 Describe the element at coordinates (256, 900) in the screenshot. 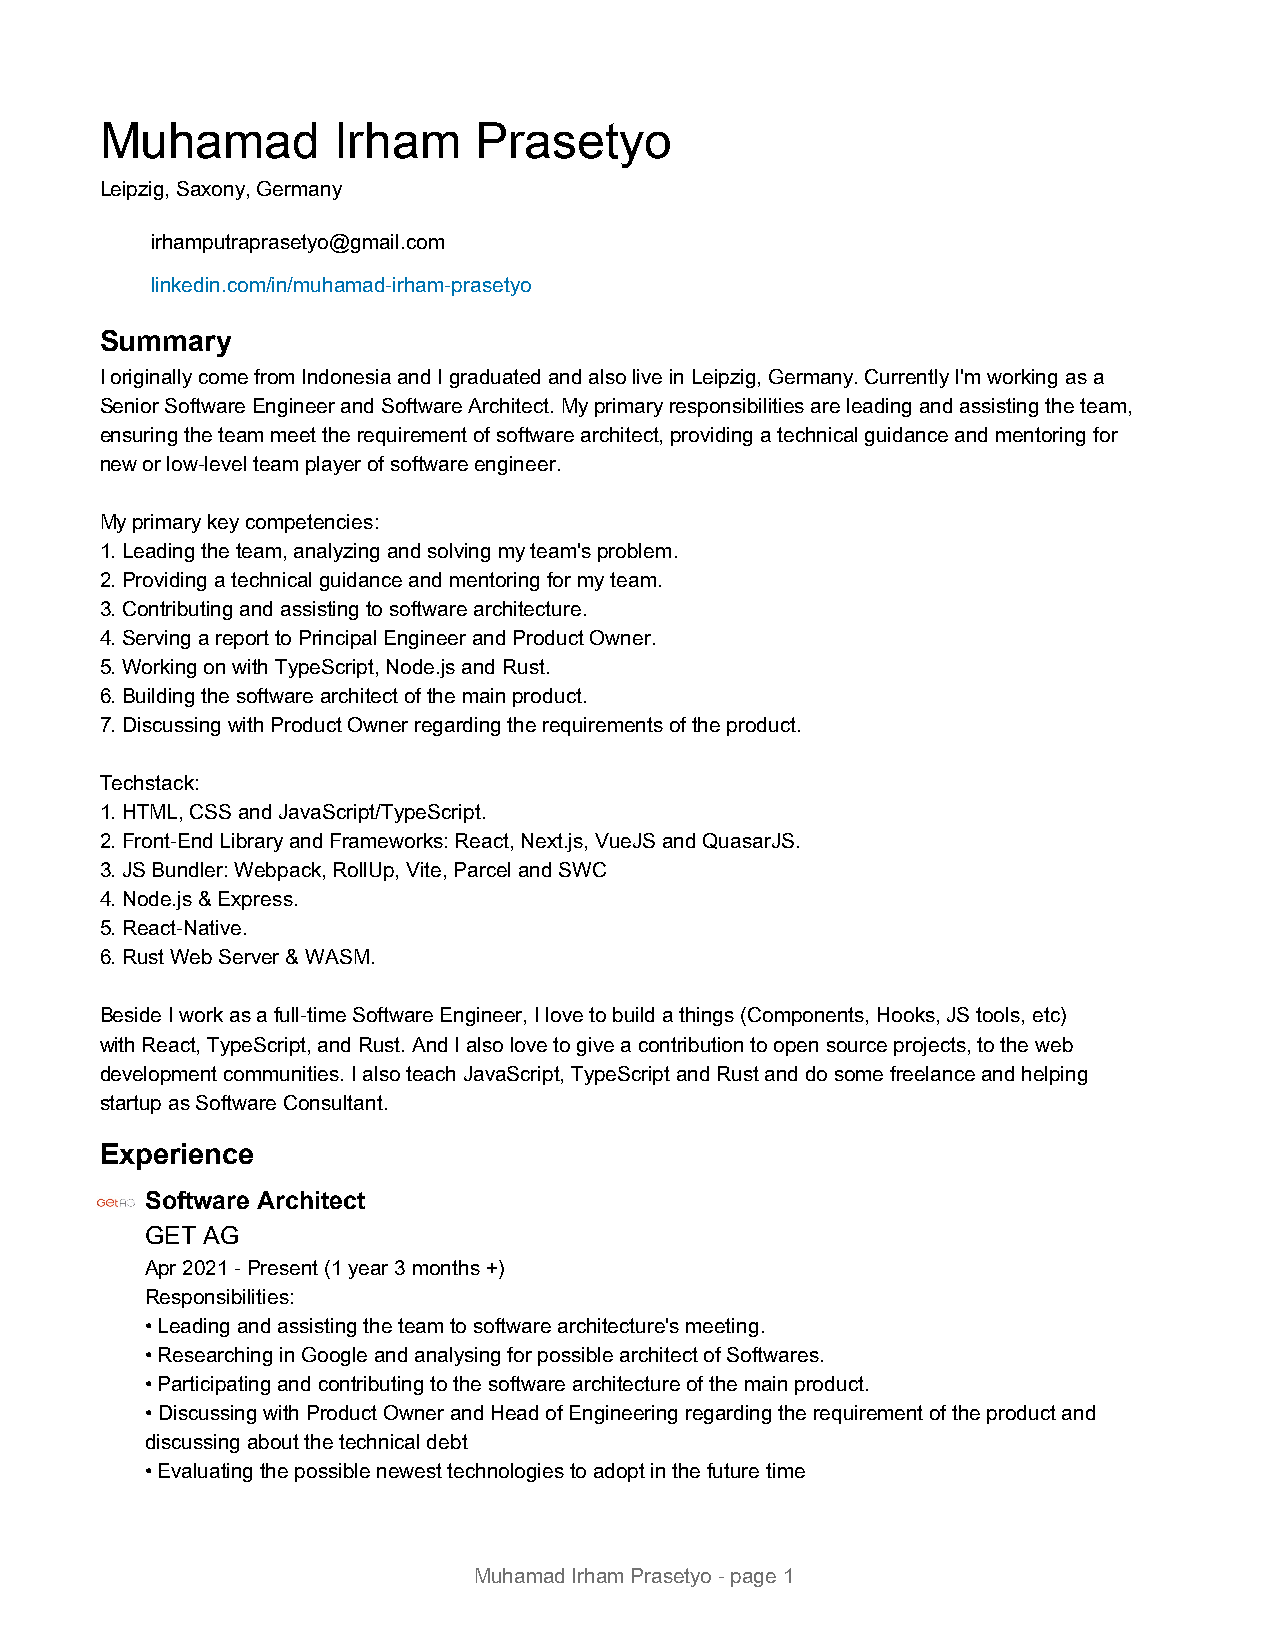

I see `Express` at that location.
